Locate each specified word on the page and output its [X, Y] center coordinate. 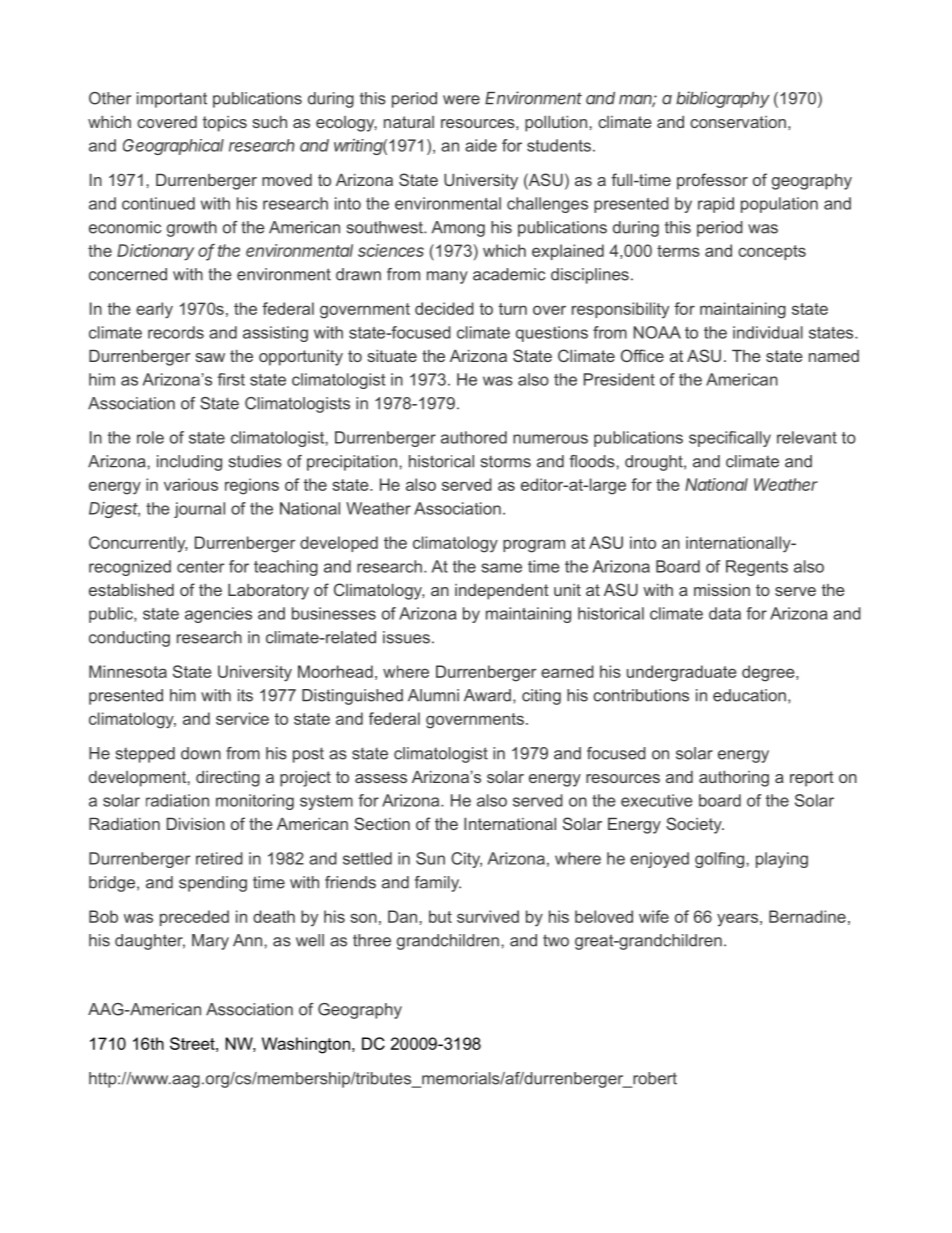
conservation [738, 122]
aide [481, 145]
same [501, 568]
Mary [210, 942]
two [556, 940]
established [131, 590]
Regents [757, 568]
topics [225, 124]
